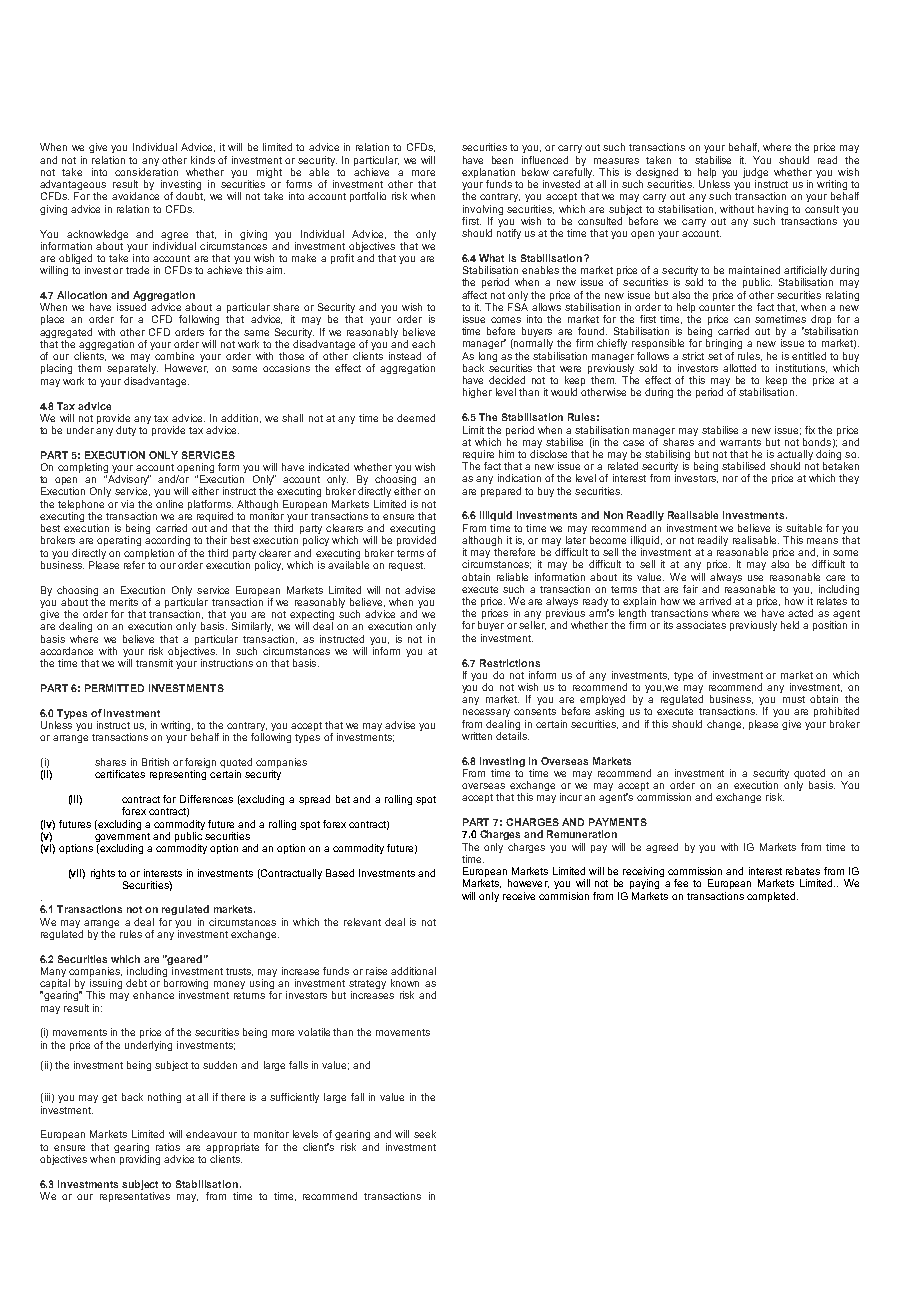  I want to click on judge, so click(755, 174).
